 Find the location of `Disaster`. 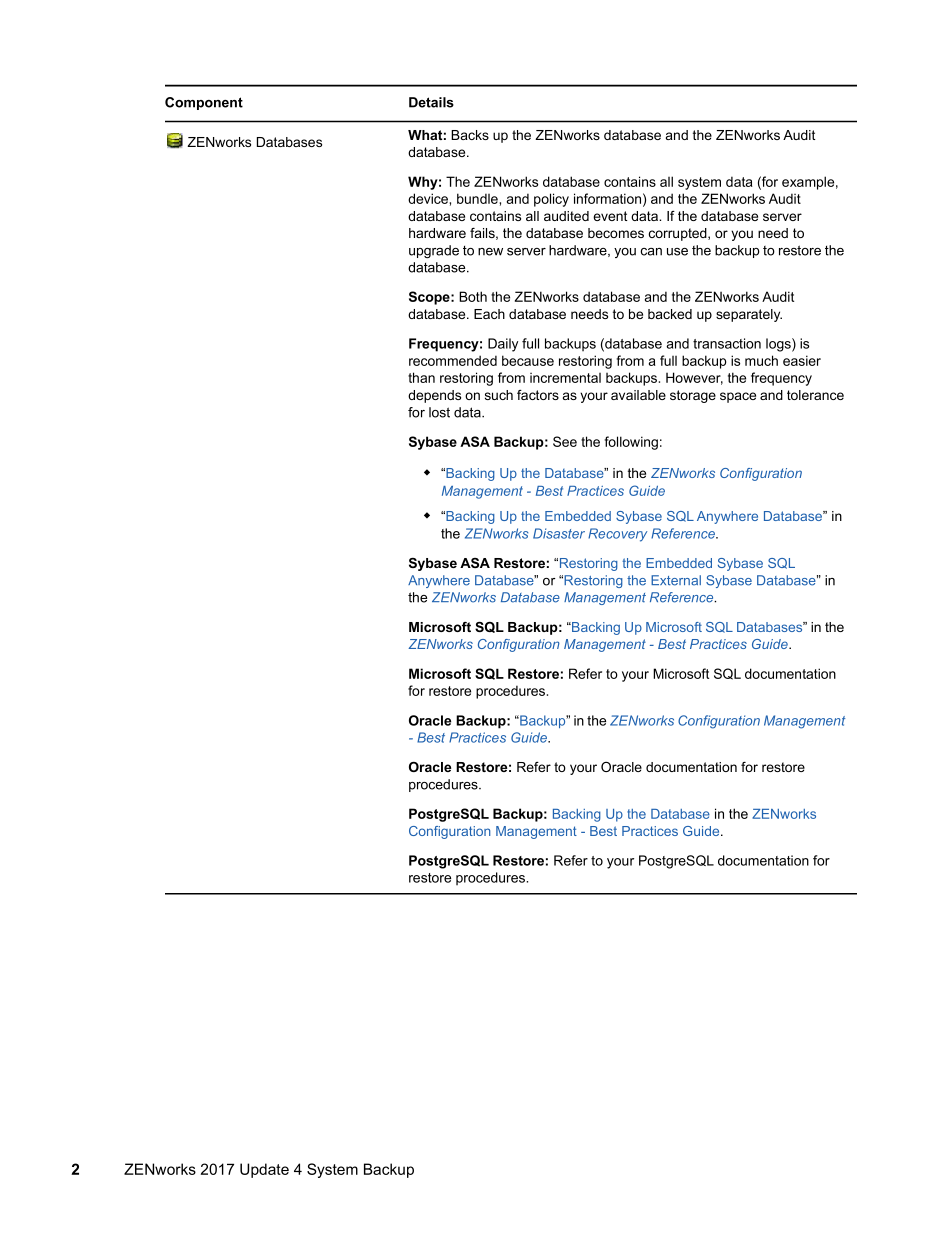

Disaster is located at coordinates (559, 533).
